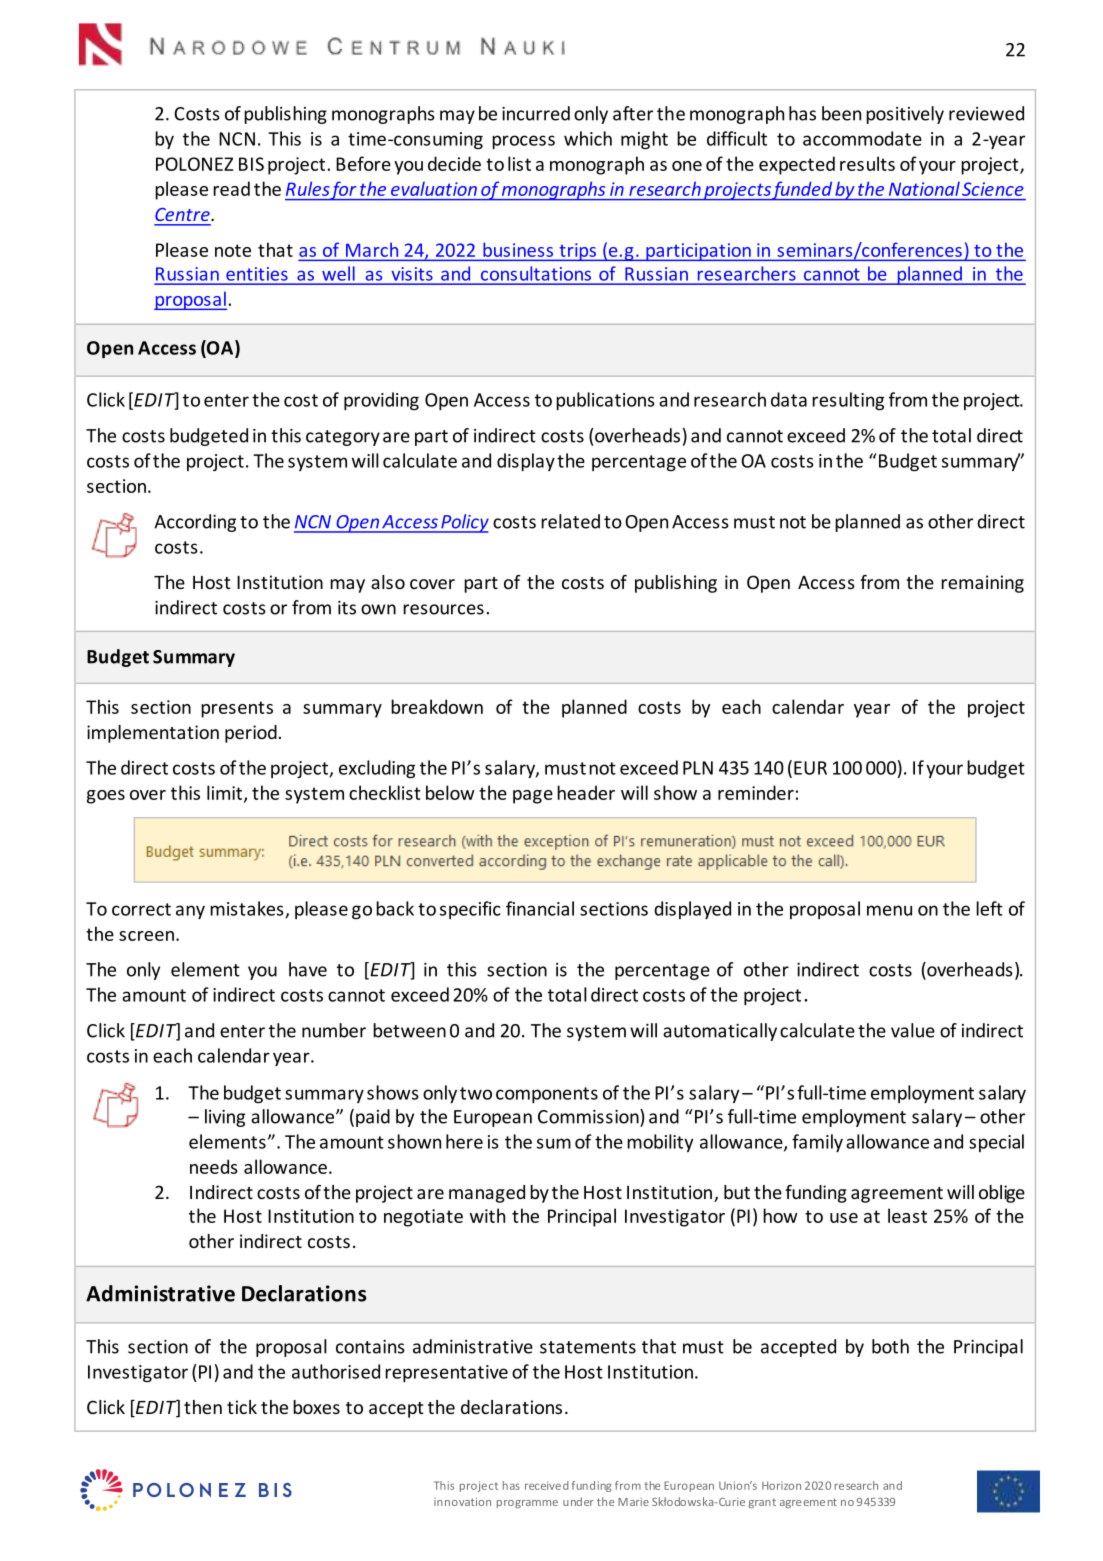  Describe the element at coordinates (523, 142) in the document. I see `process` at that location.
